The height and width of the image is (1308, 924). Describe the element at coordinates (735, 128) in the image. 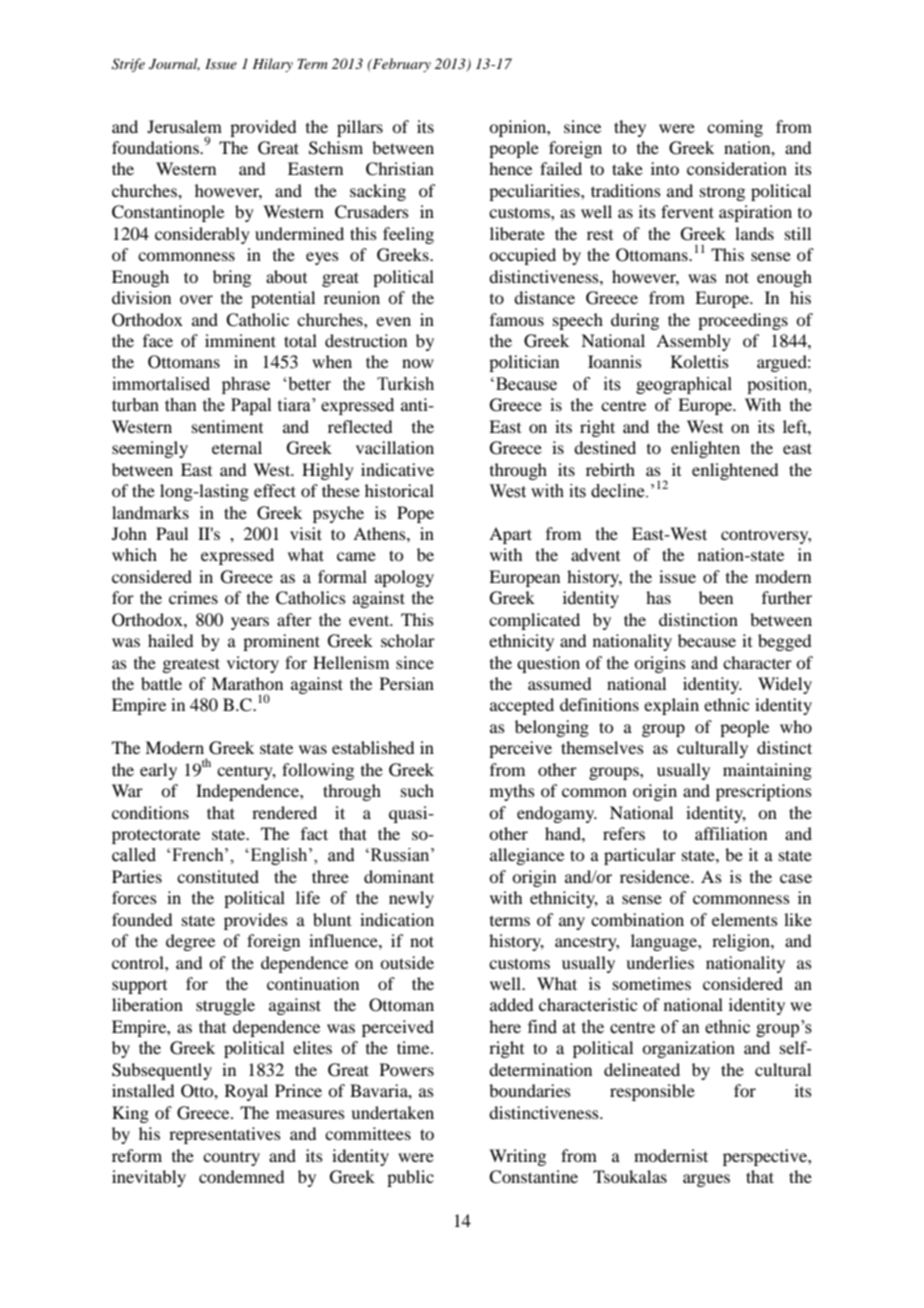

I see `coming` at that location.
